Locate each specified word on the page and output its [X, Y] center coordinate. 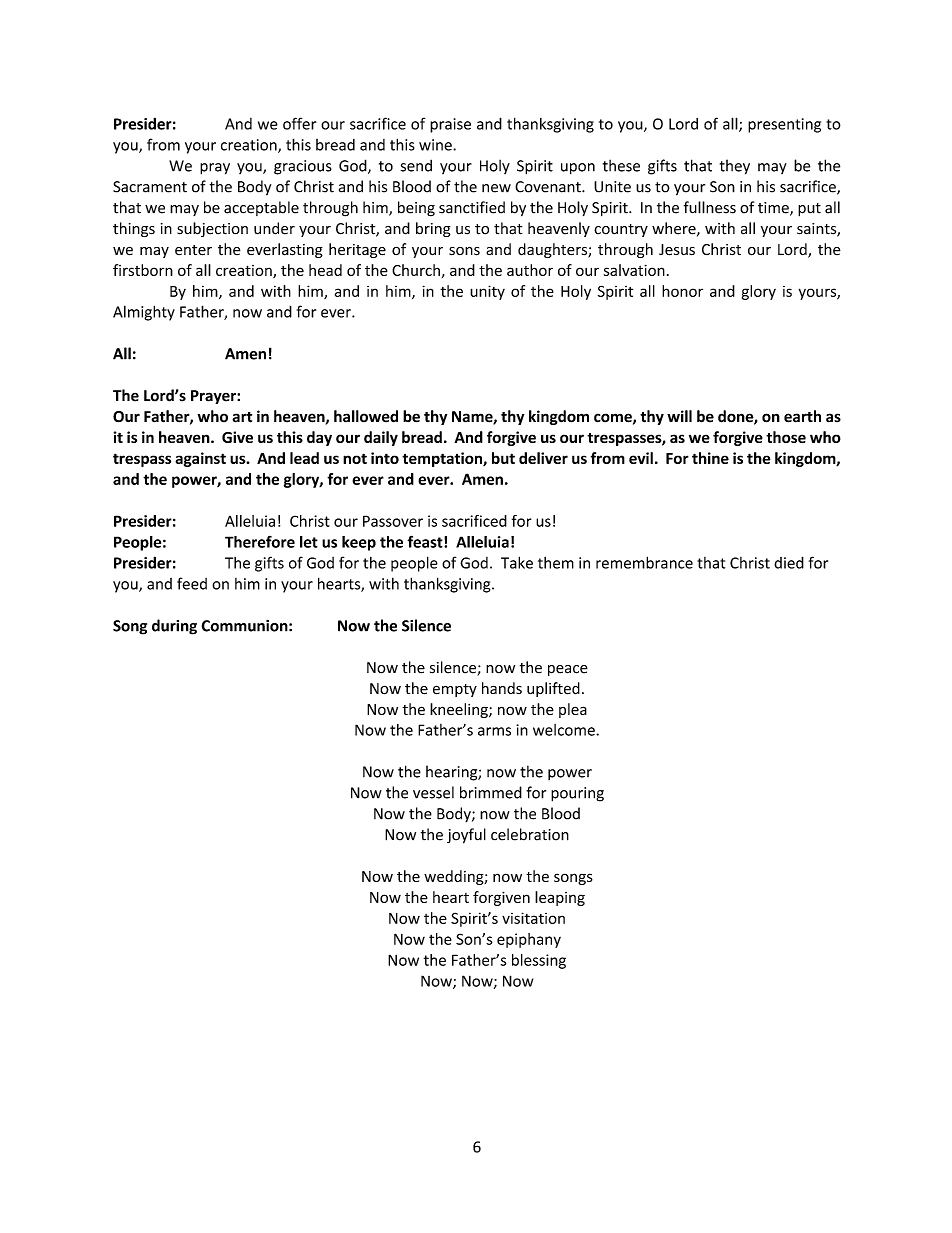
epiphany [529, 940]
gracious [303, 167]
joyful [466, 836]
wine [436, 145]
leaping [560, 898]
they [735, 167]
